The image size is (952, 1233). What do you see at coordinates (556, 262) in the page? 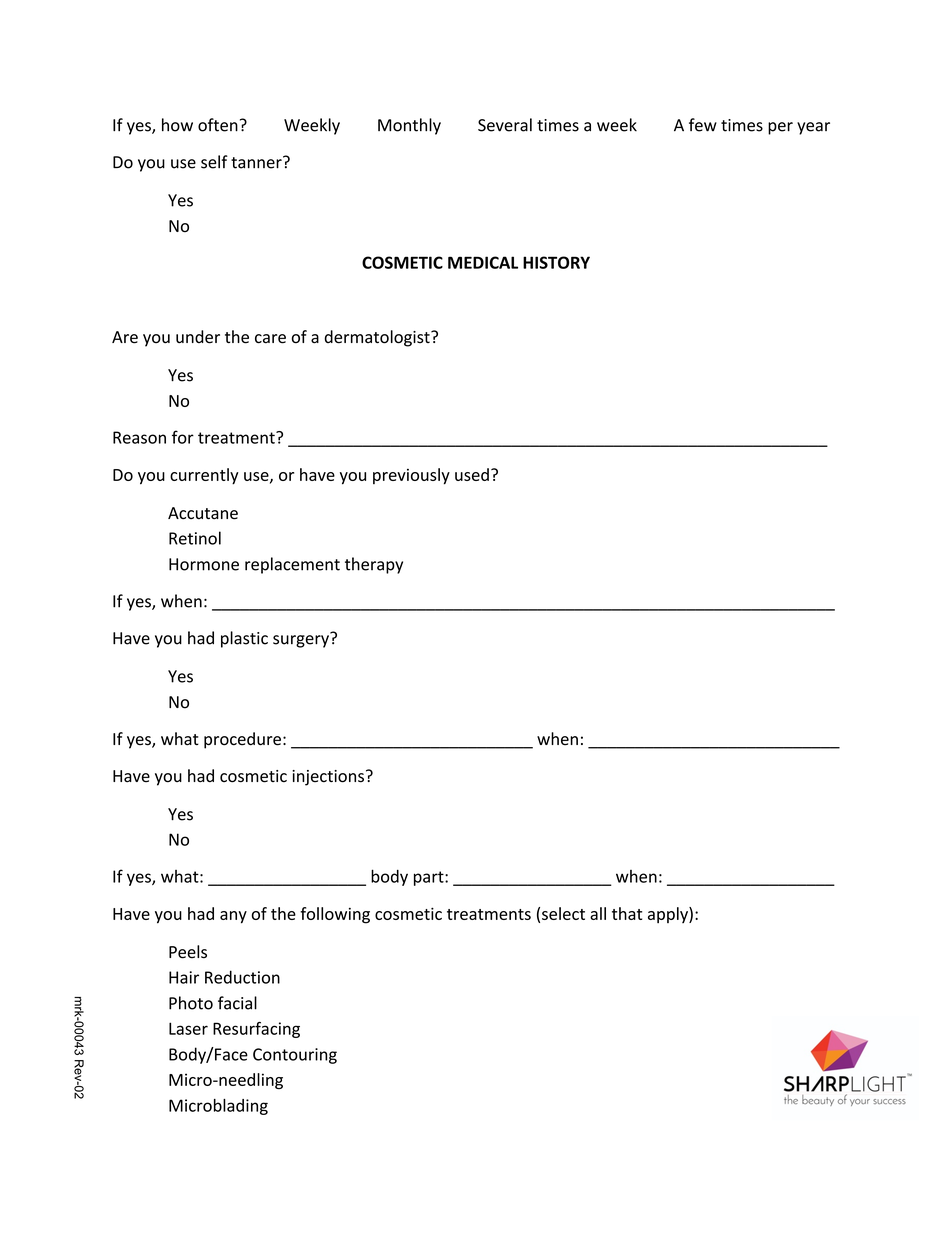
I see `HISTORY` at bounding box center [556, 262].
